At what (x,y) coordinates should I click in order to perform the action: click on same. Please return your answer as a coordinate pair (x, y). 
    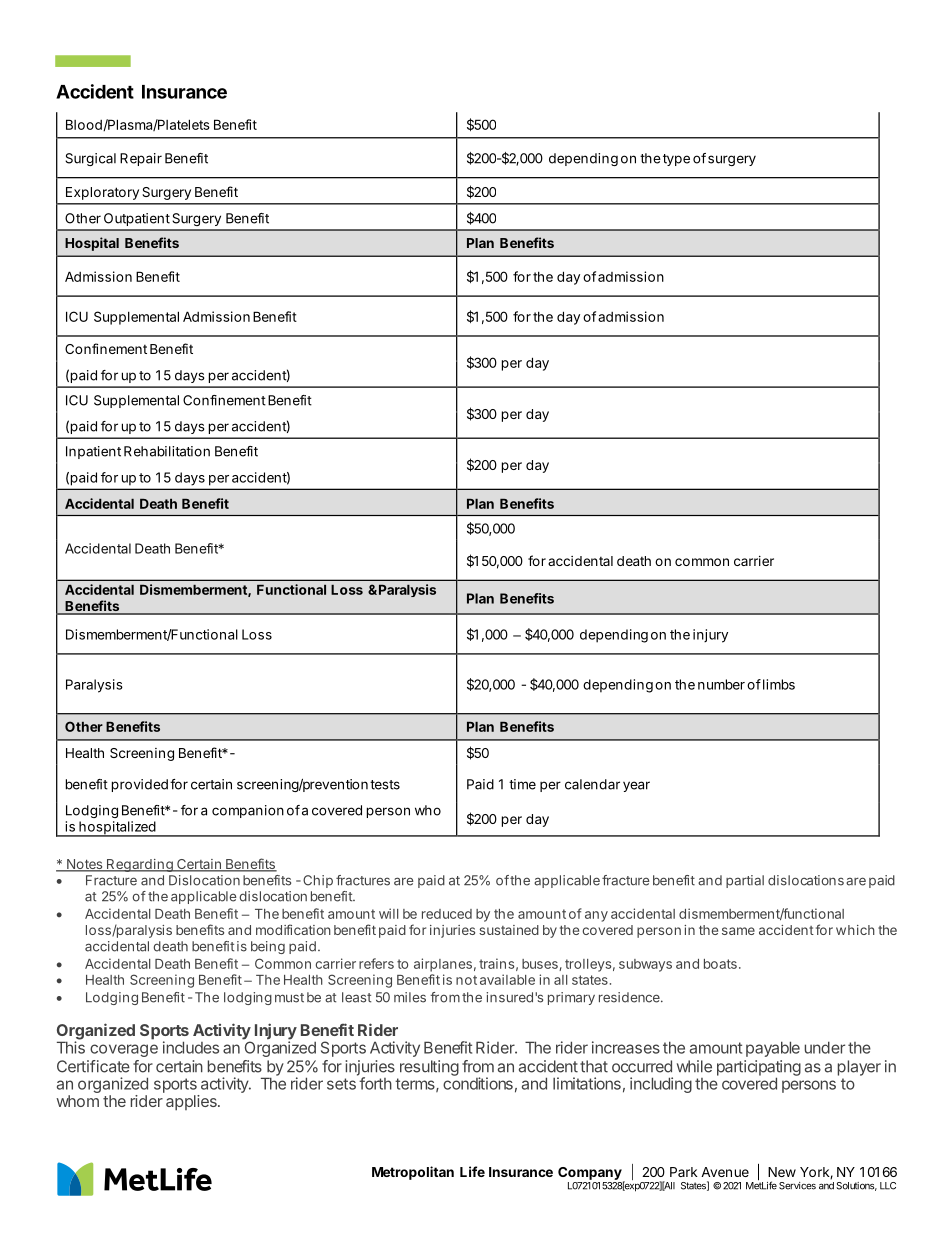
    Looking at the image, I should click on (738, 931).
